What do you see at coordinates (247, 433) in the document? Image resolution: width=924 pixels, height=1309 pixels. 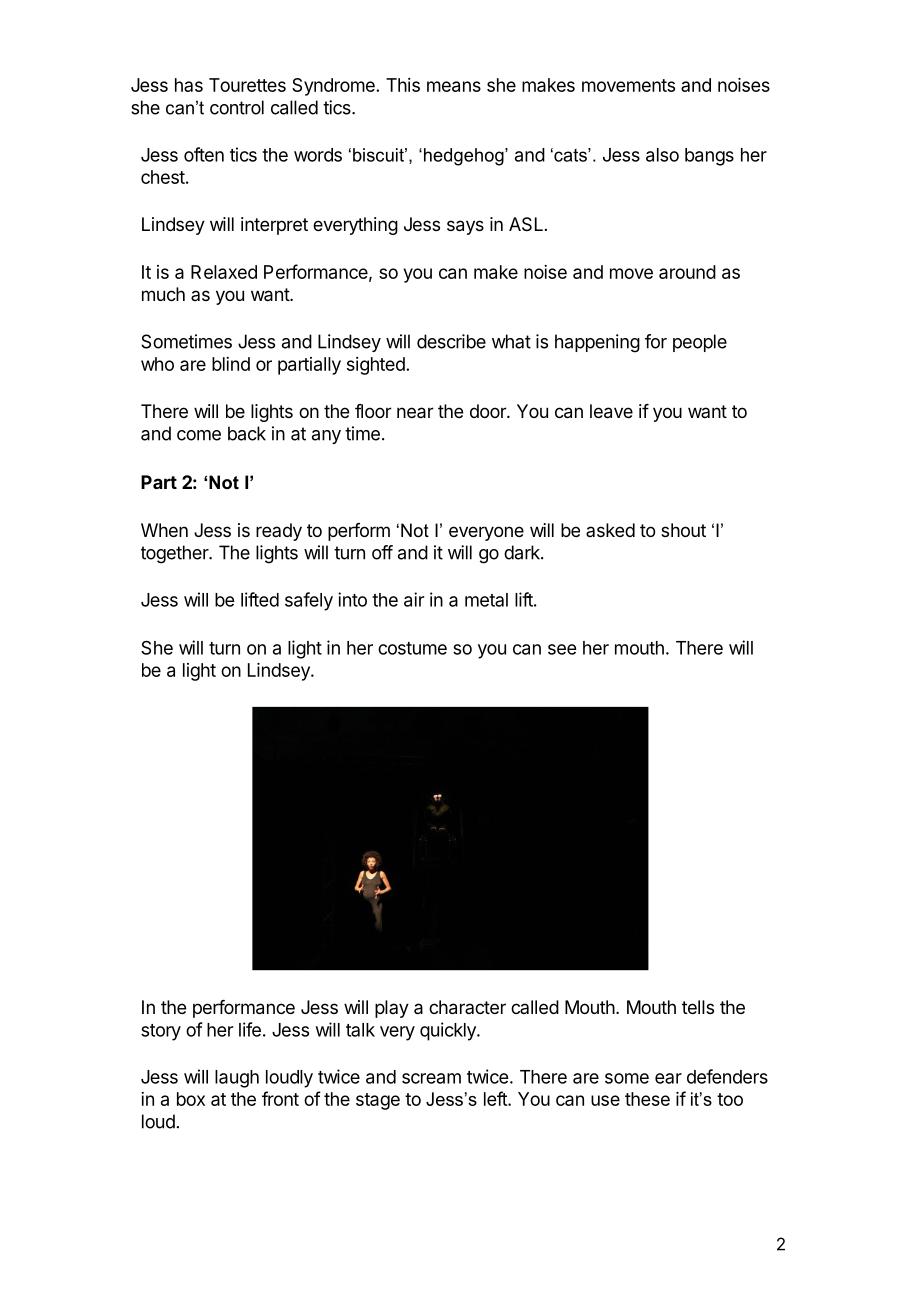 I see `back` at bounding box center [247, 433].
